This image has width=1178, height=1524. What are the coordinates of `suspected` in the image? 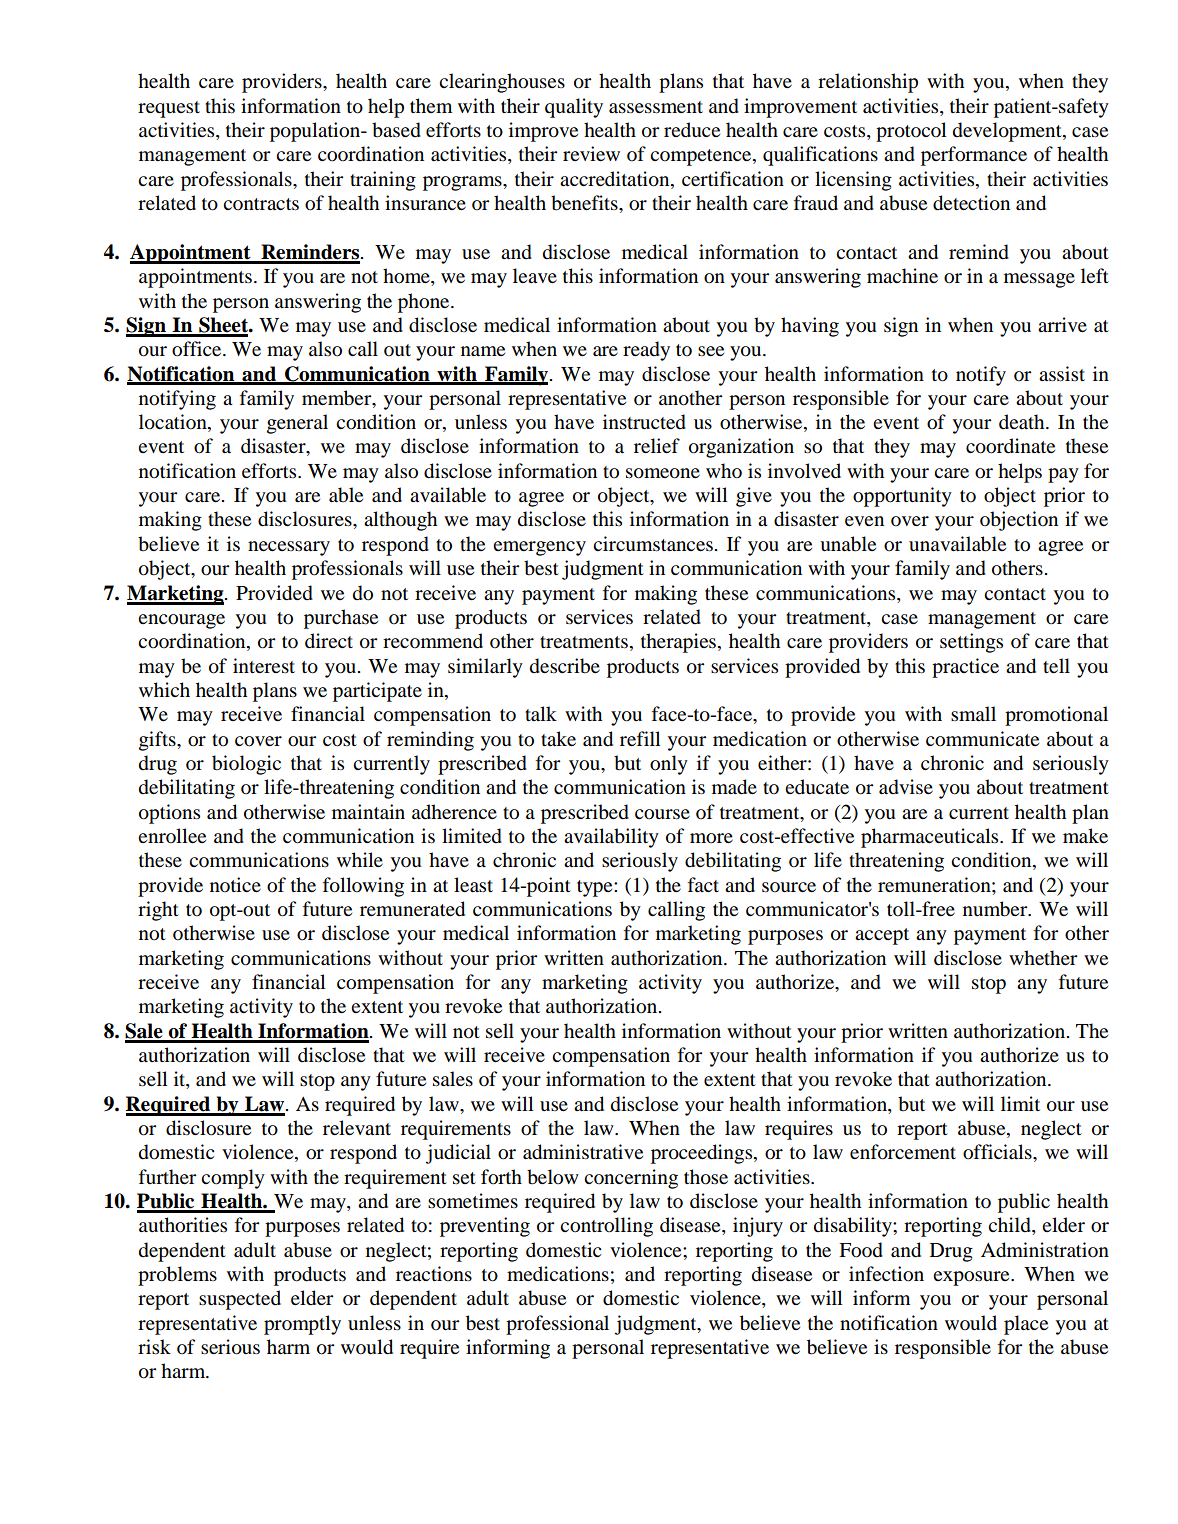 It's located at (240, 1300).
